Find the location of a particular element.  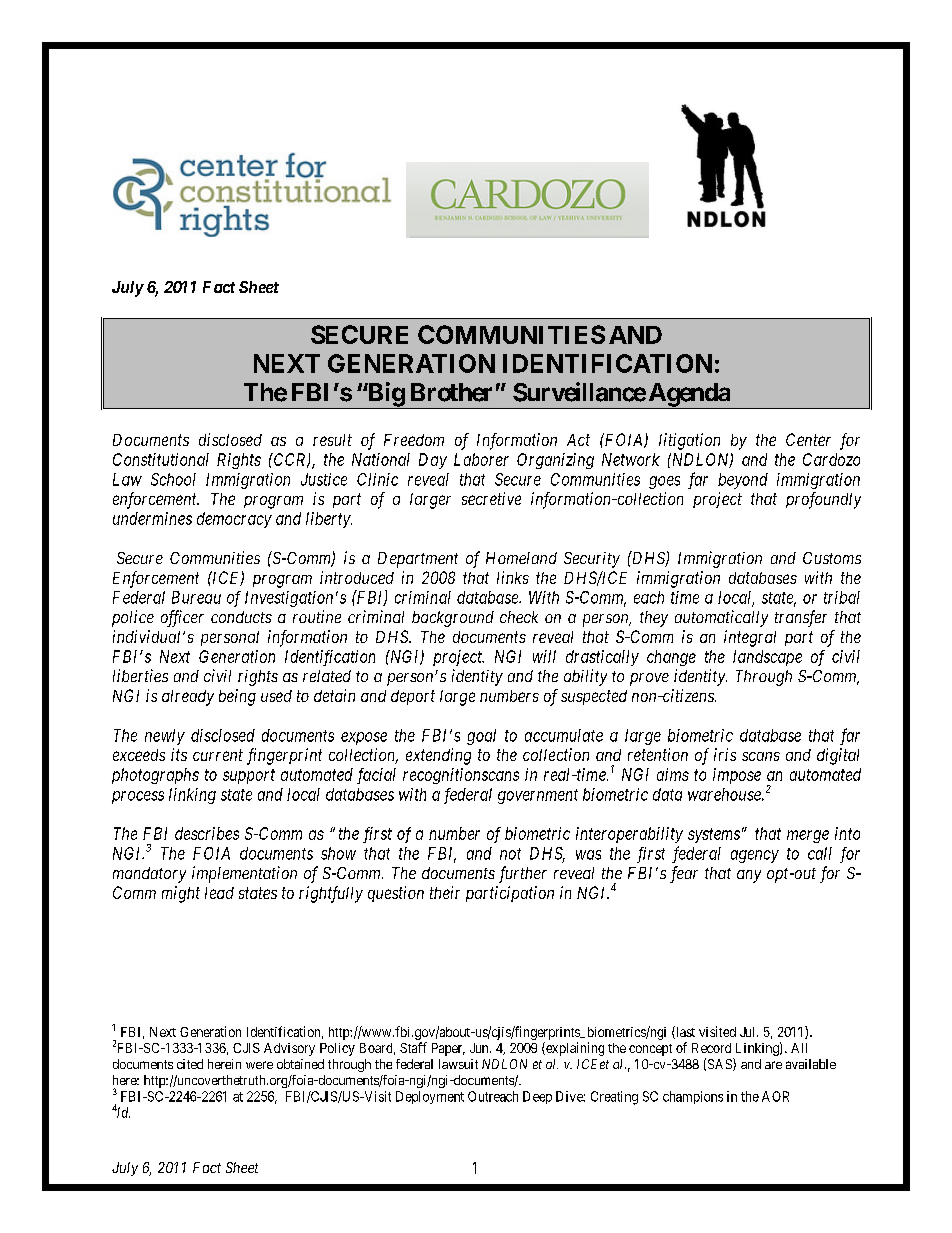

cited is located at coordinates (190, 1064).
